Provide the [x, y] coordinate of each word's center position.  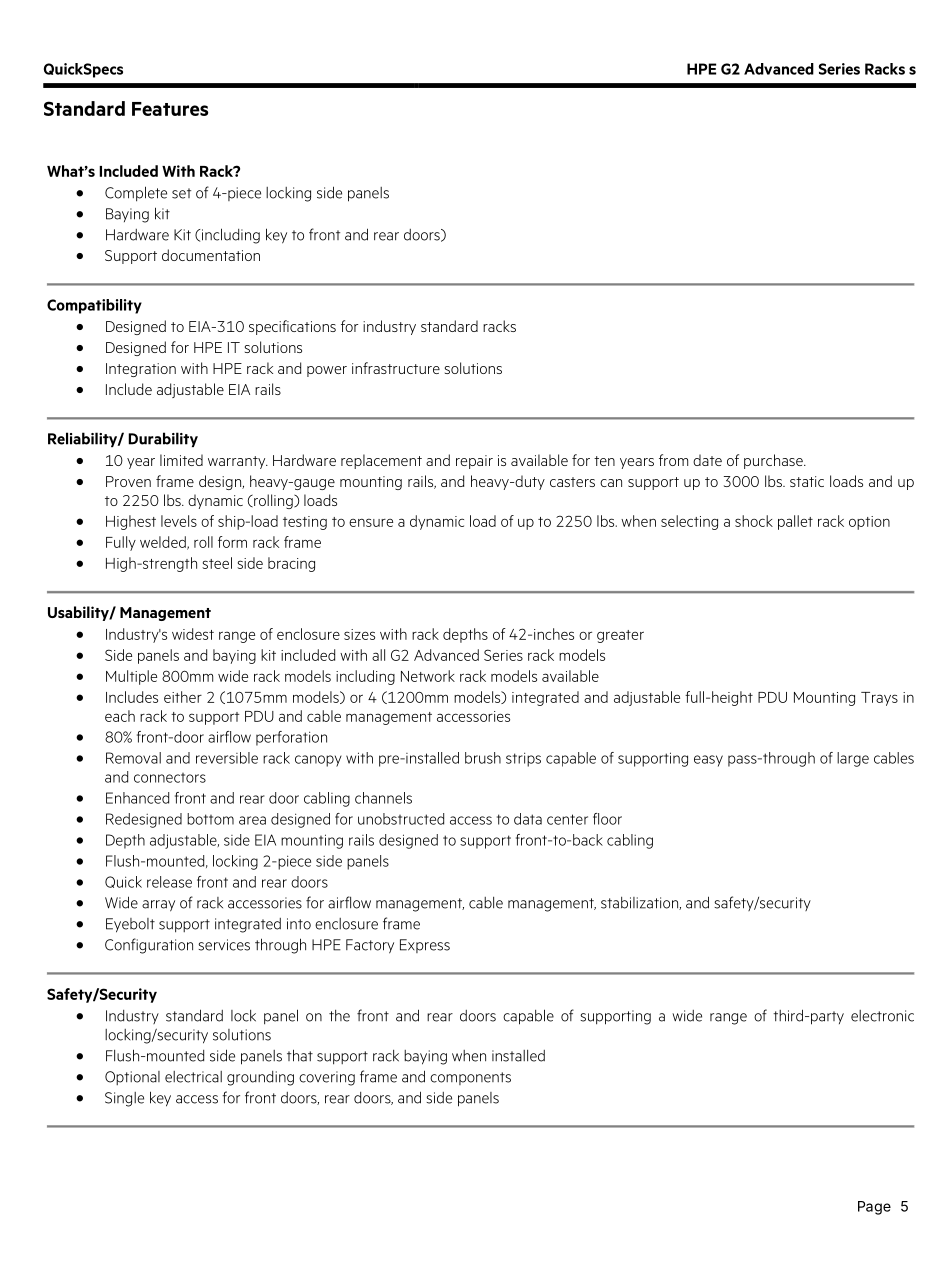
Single [124, 1099]
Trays [879, 699]
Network [428, 676]
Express [425, 946]
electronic [882, 1016]
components [470, 1078]
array [158, 906]
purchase [774, 461]
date [707, 460]
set [181, 193]
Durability [163, 439]
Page [874, 1208]
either [183, 697]
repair [474, 462]
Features [170, 109]
